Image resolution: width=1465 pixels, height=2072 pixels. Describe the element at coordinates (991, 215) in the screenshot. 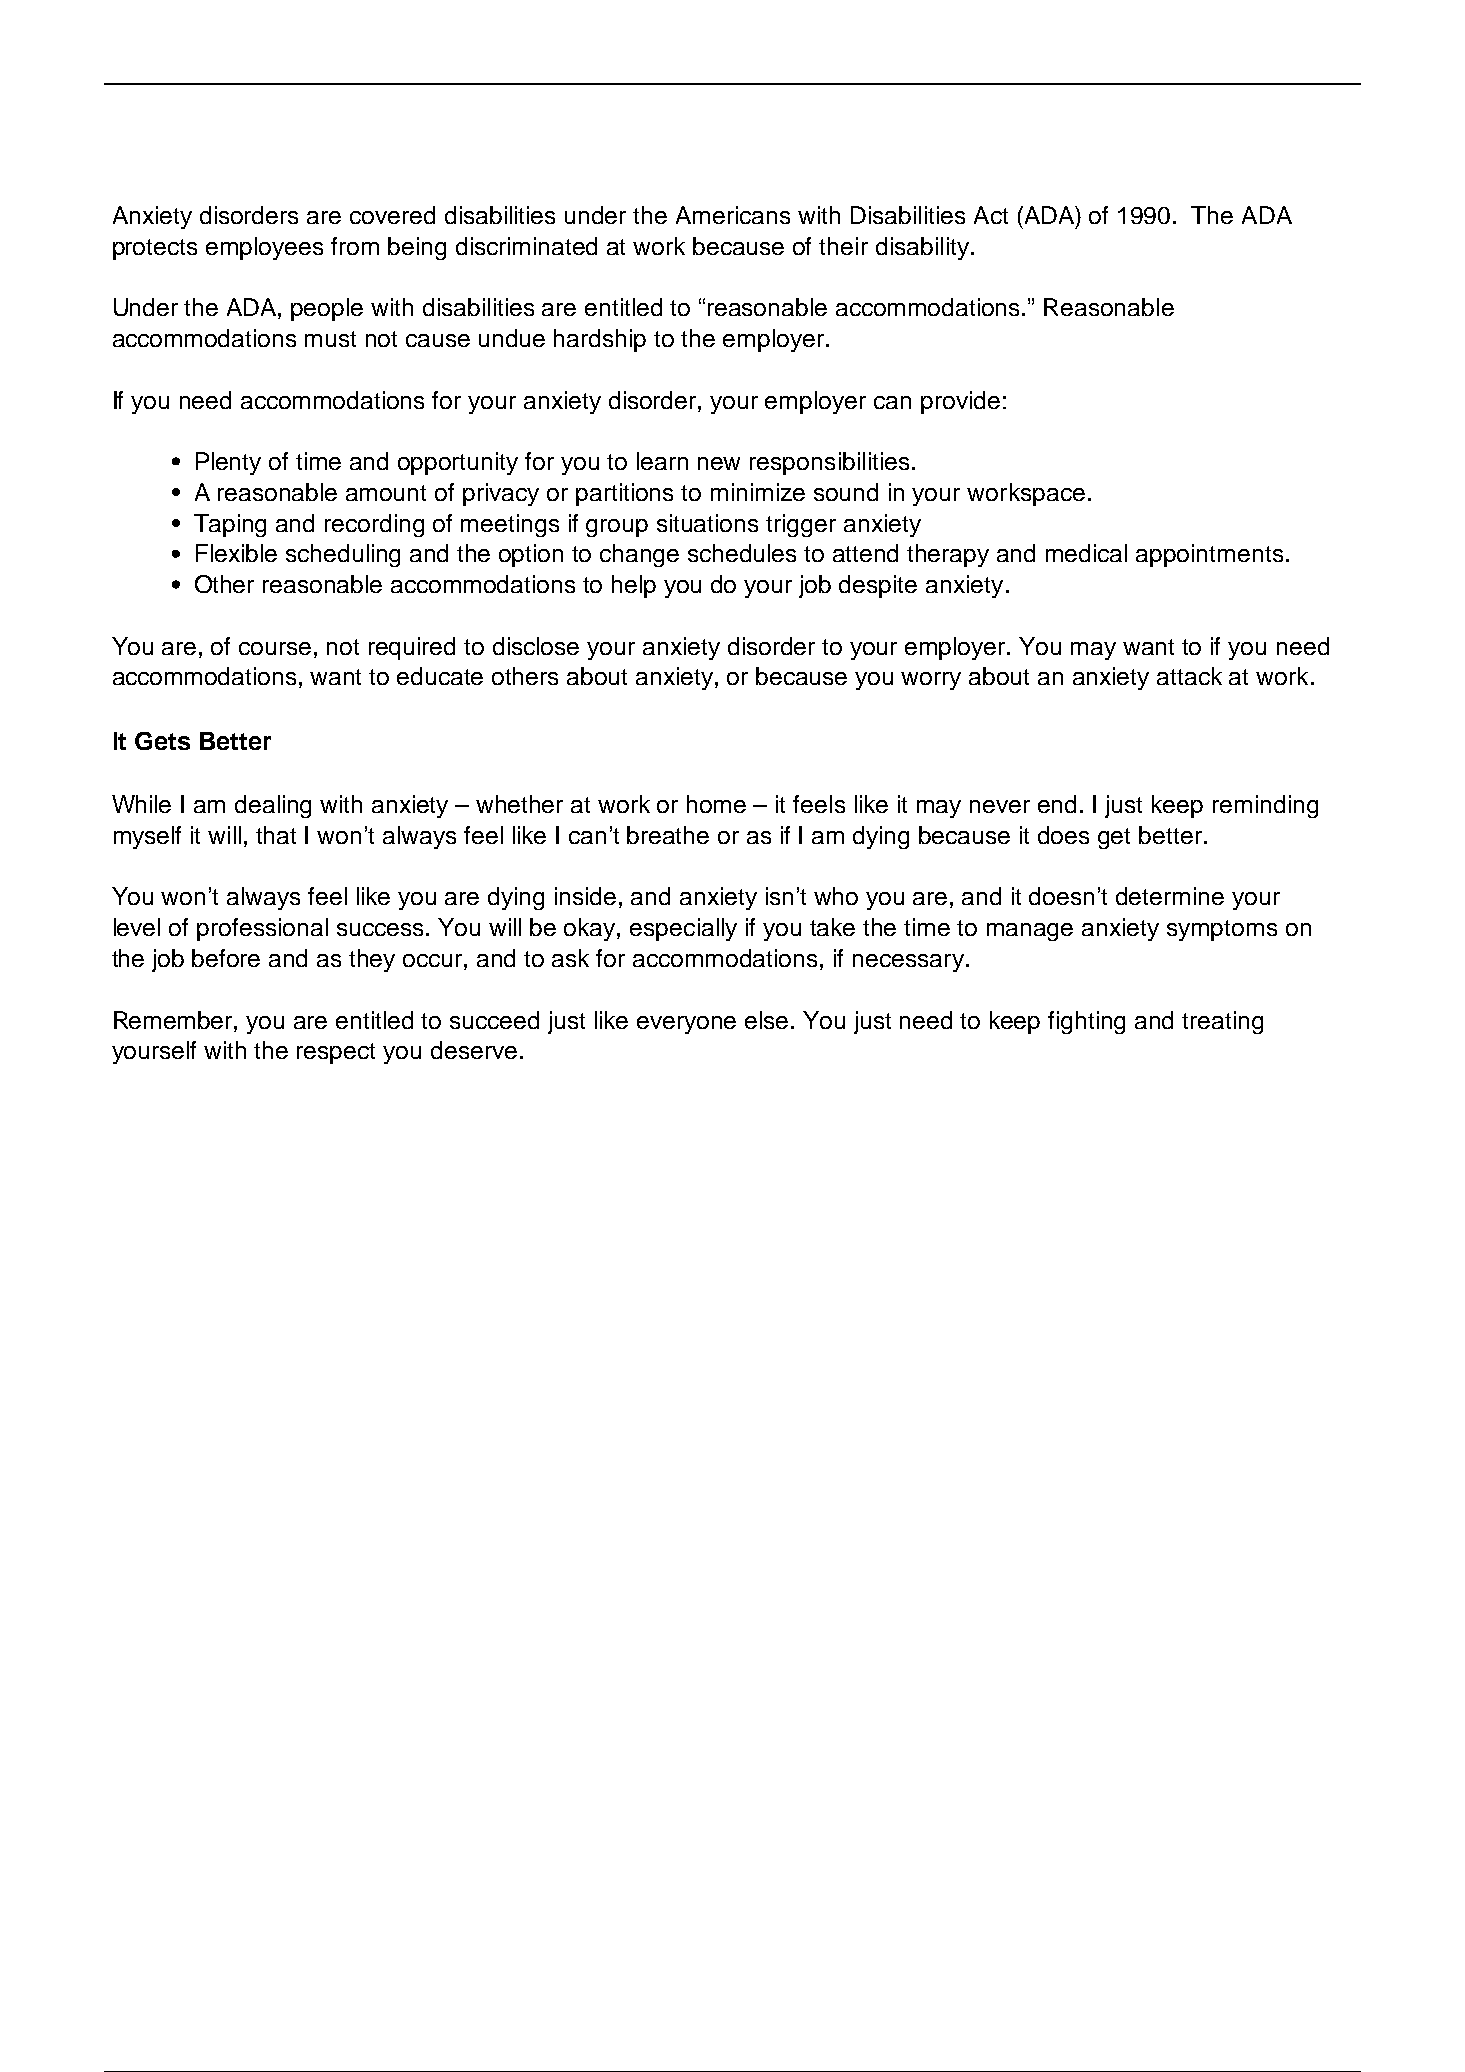

I see `Act` at that location.
